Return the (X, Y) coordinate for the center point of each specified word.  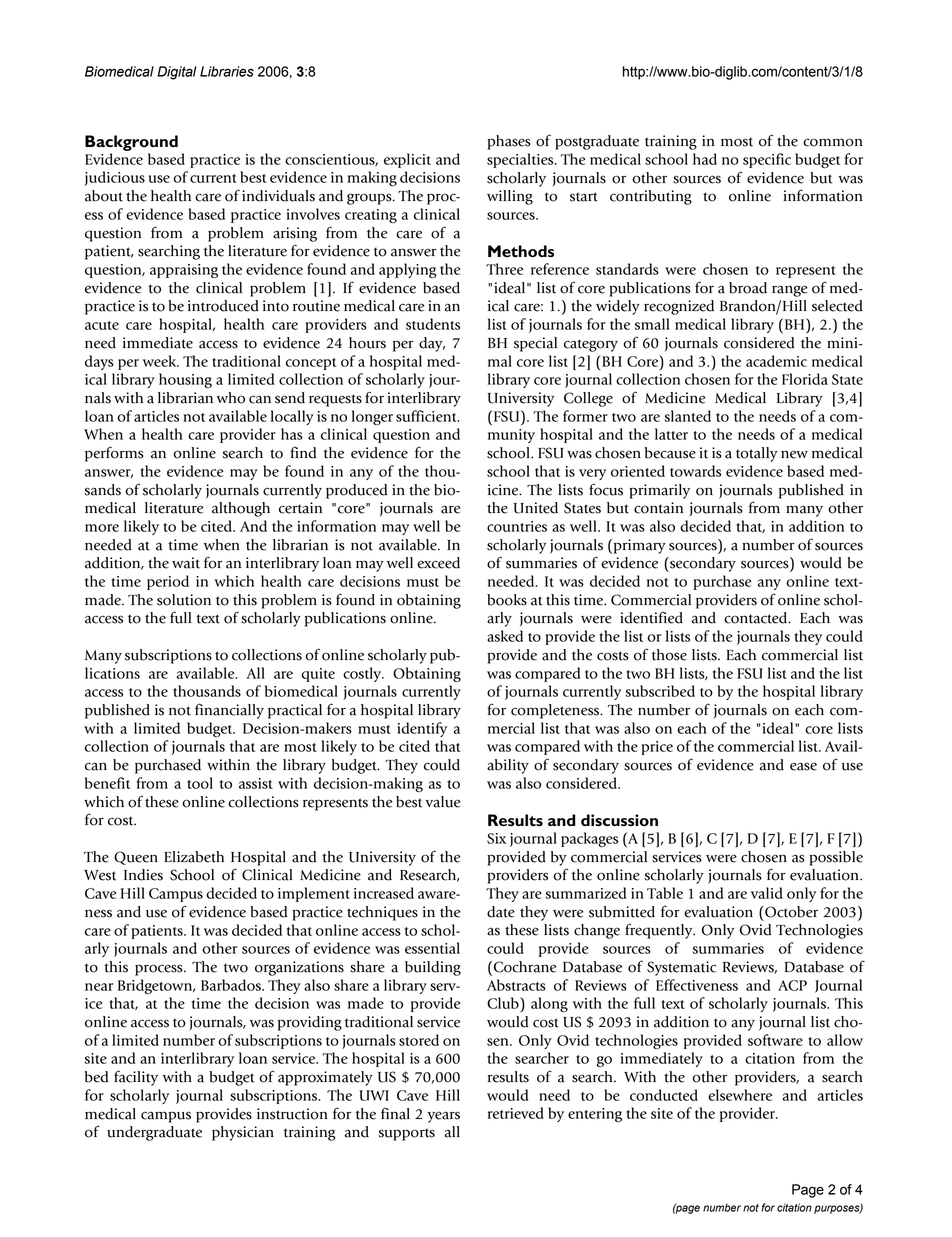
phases (509, 142)
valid (767, 893)
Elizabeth (194, 857)
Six (496, 838)
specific (767, 160)
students (433, 324)
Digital (177, 73)
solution (184, 600)
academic (776, 361)
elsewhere (740, 1095)
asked (505, 636)
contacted (757, 618)
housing (185, 380)
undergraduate (154, 1133)
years (443, 1117)
